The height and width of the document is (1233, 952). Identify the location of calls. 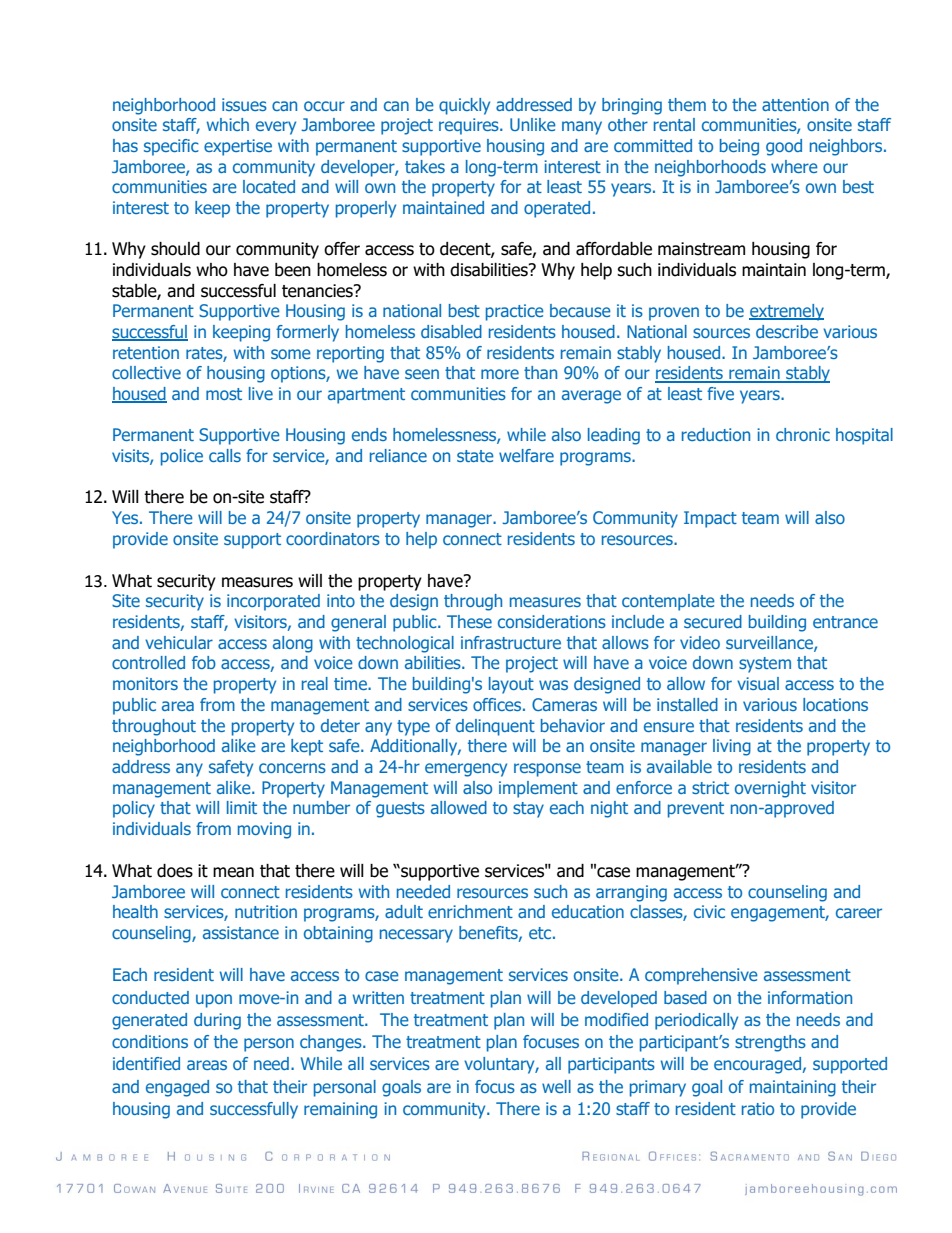
(225, 455).
